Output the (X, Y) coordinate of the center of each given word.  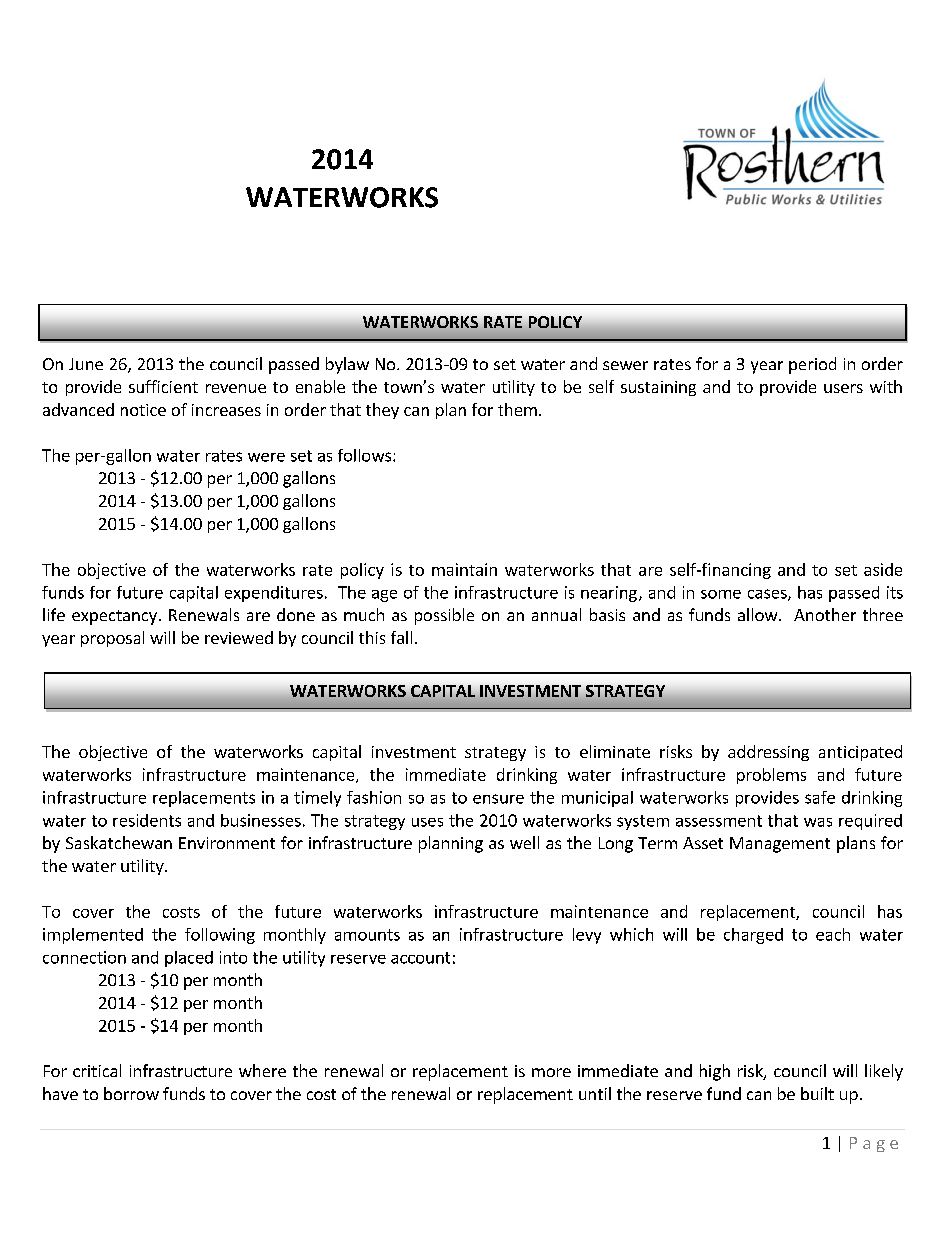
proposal (112, 639)
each (833, 934)
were (266, 457)
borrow (131, 1093)
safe (820, 797)
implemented (93, 936)
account (420, 958)
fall (401, 637)
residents (147, 820)
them (517, 409)
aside (883, 569)
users (843, 388)
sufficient (163, 386)
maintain (464, 569)
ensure (498, 799)
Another (825, 614)
